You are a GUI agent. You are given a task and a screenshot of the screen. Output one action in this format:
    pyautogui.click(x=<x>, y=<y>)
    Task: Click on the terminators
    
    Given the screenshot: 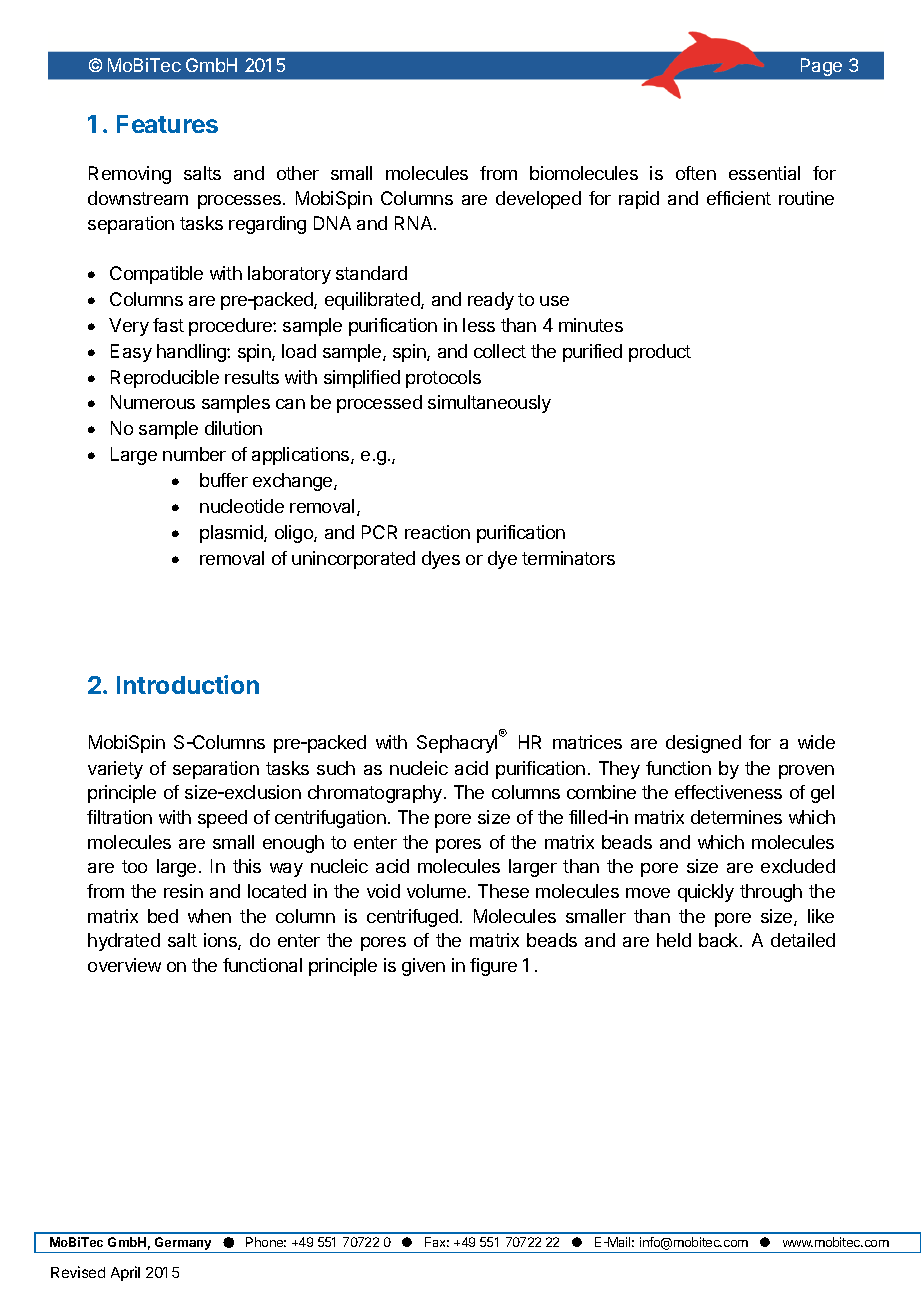 What is the action you would take?
    pyautogui.click(x=568, y=558)
